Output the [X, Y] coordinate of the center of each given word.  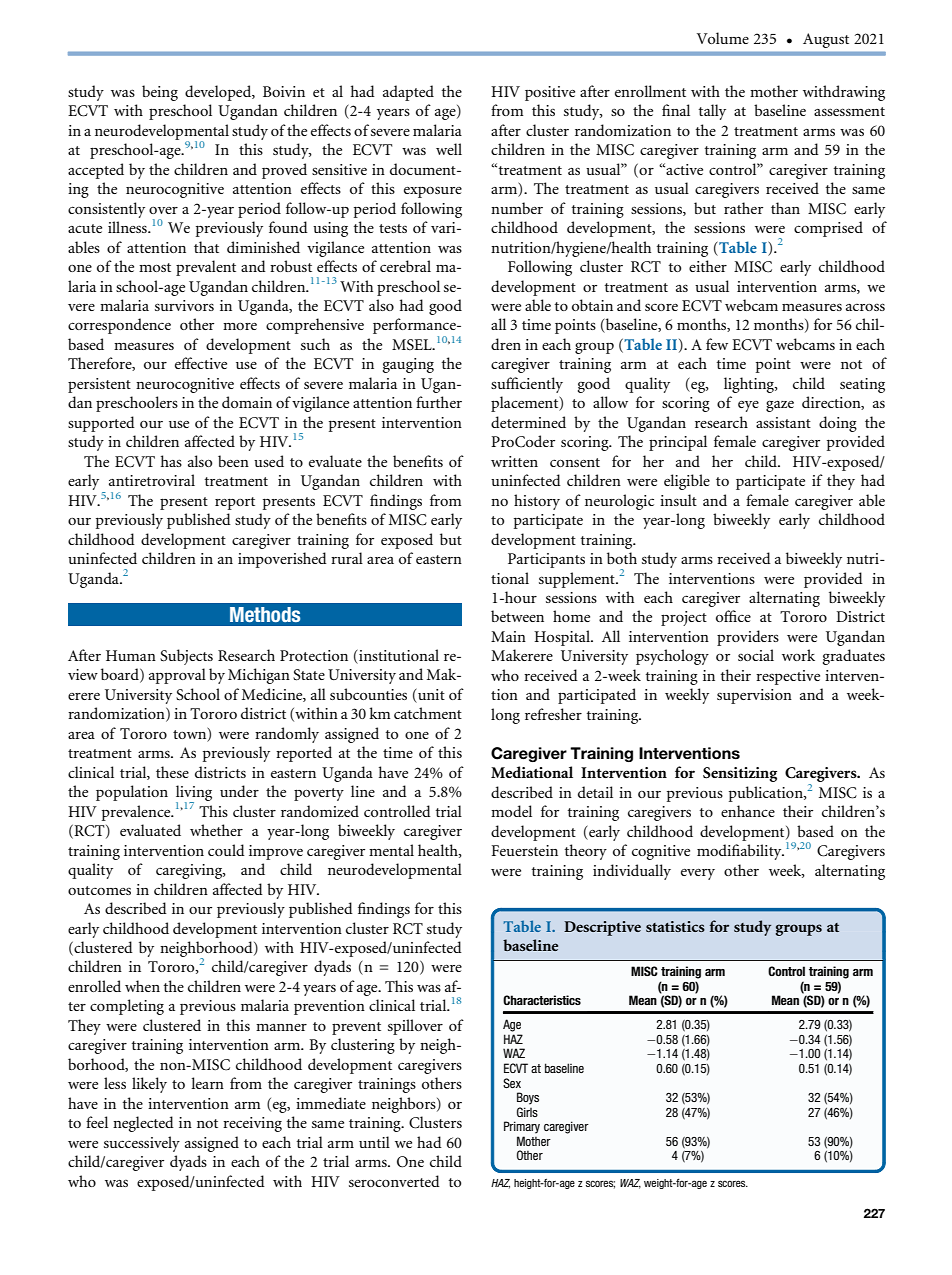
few [717, 344]
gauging [408, 365]
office [733, 616]
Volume [723, 38]
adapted [408, 93]
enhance [748, 811]
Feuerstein [525, 850]
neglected [143, 1124]
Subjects [186, 657]
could [226, 850]
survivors [184, 305]
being [160, 93]
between [517, 616]
